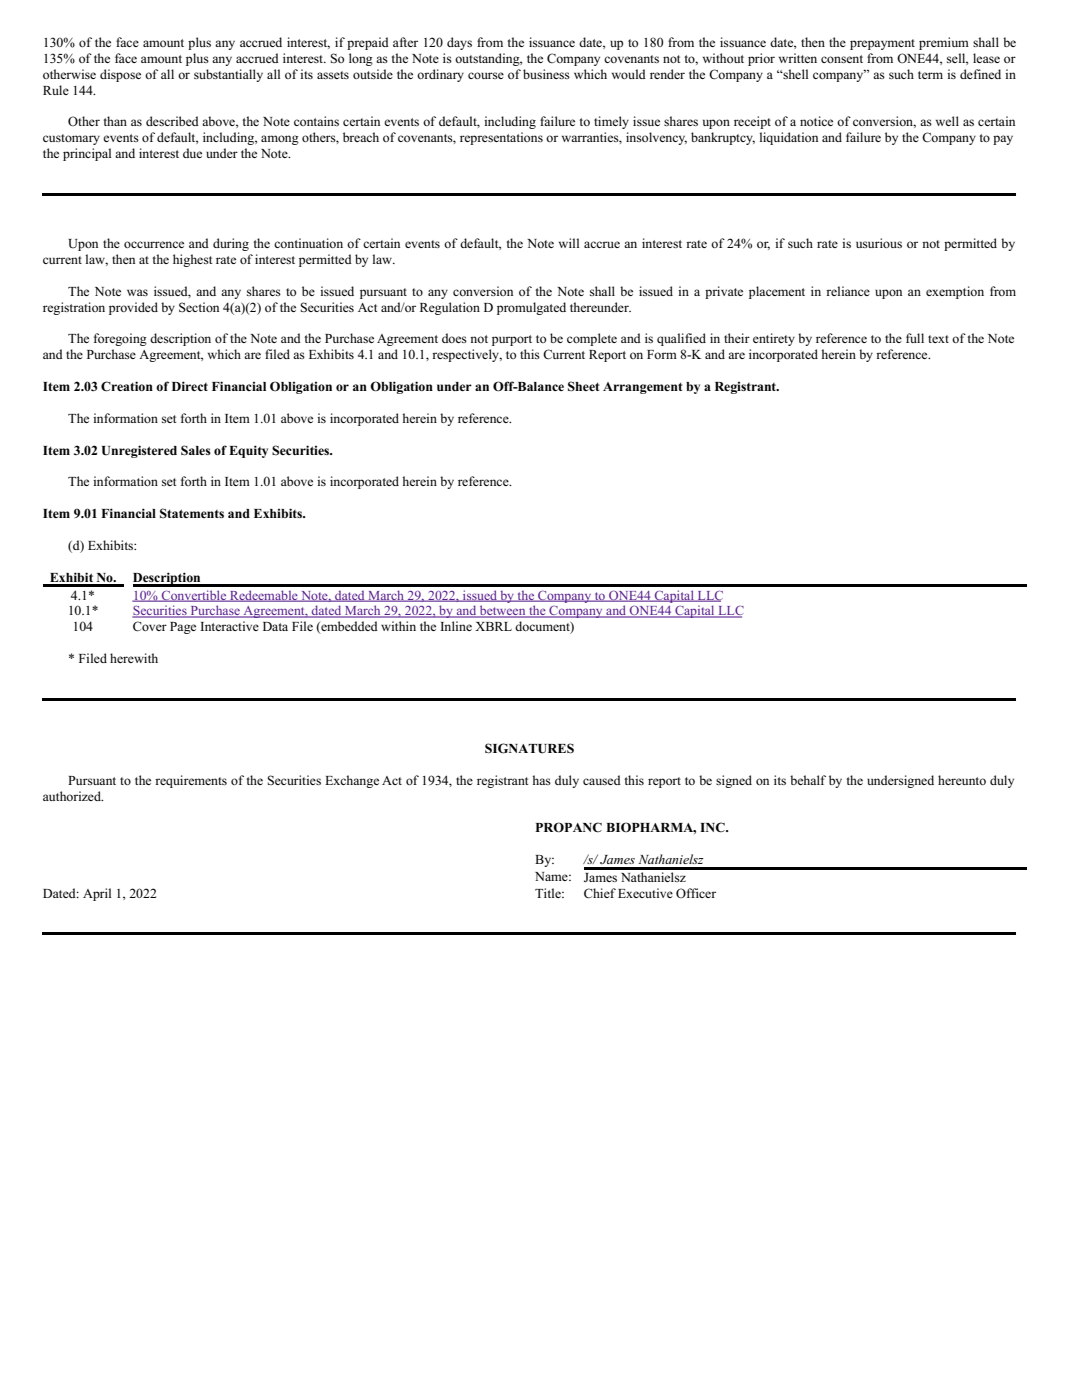  Describe the element at coordinates (552, 876) in the image. I see `Name` at that location.
